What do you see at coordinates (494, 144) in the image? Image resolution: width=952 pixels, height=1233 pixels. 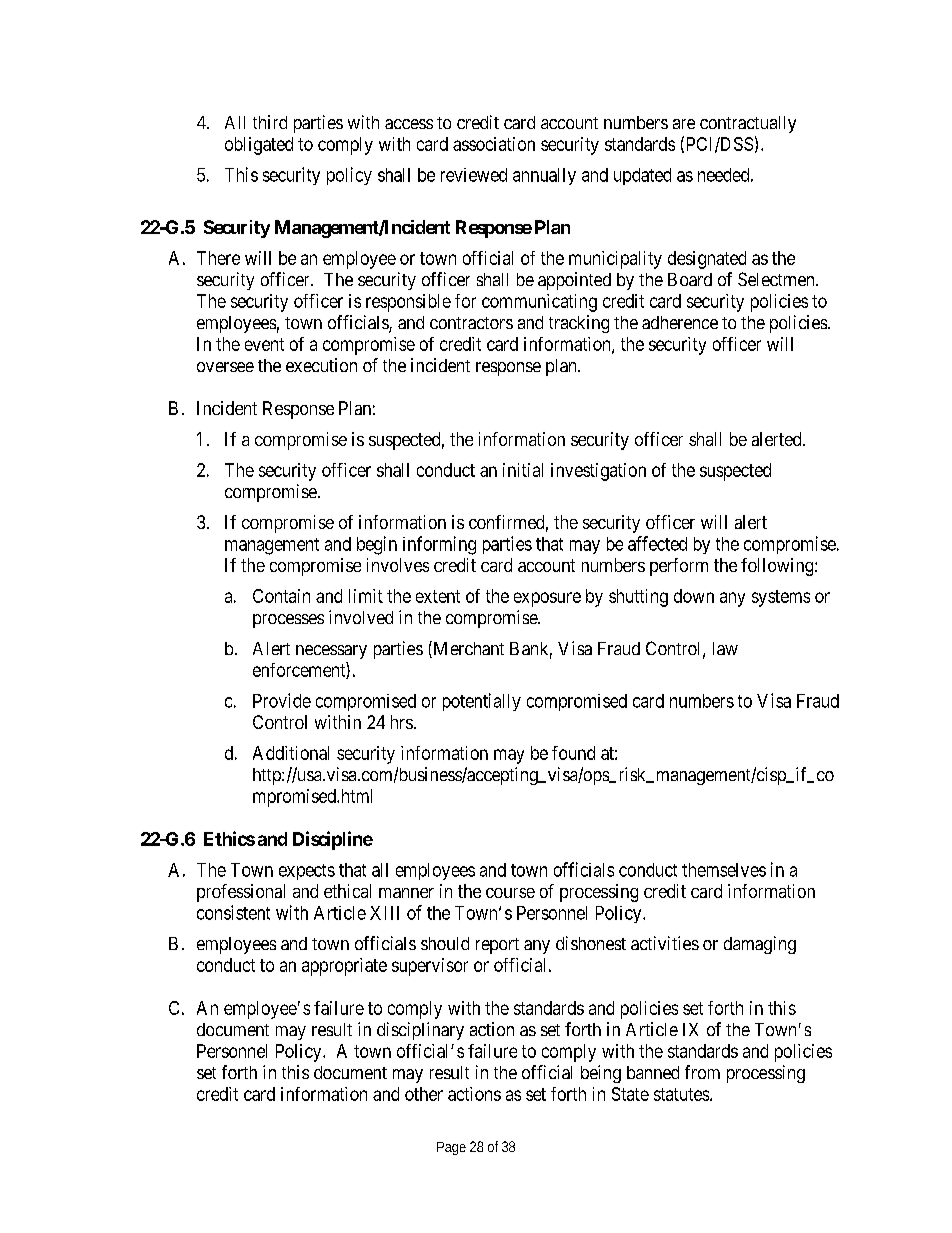 I see `association` at bounding box center [494, 144].
